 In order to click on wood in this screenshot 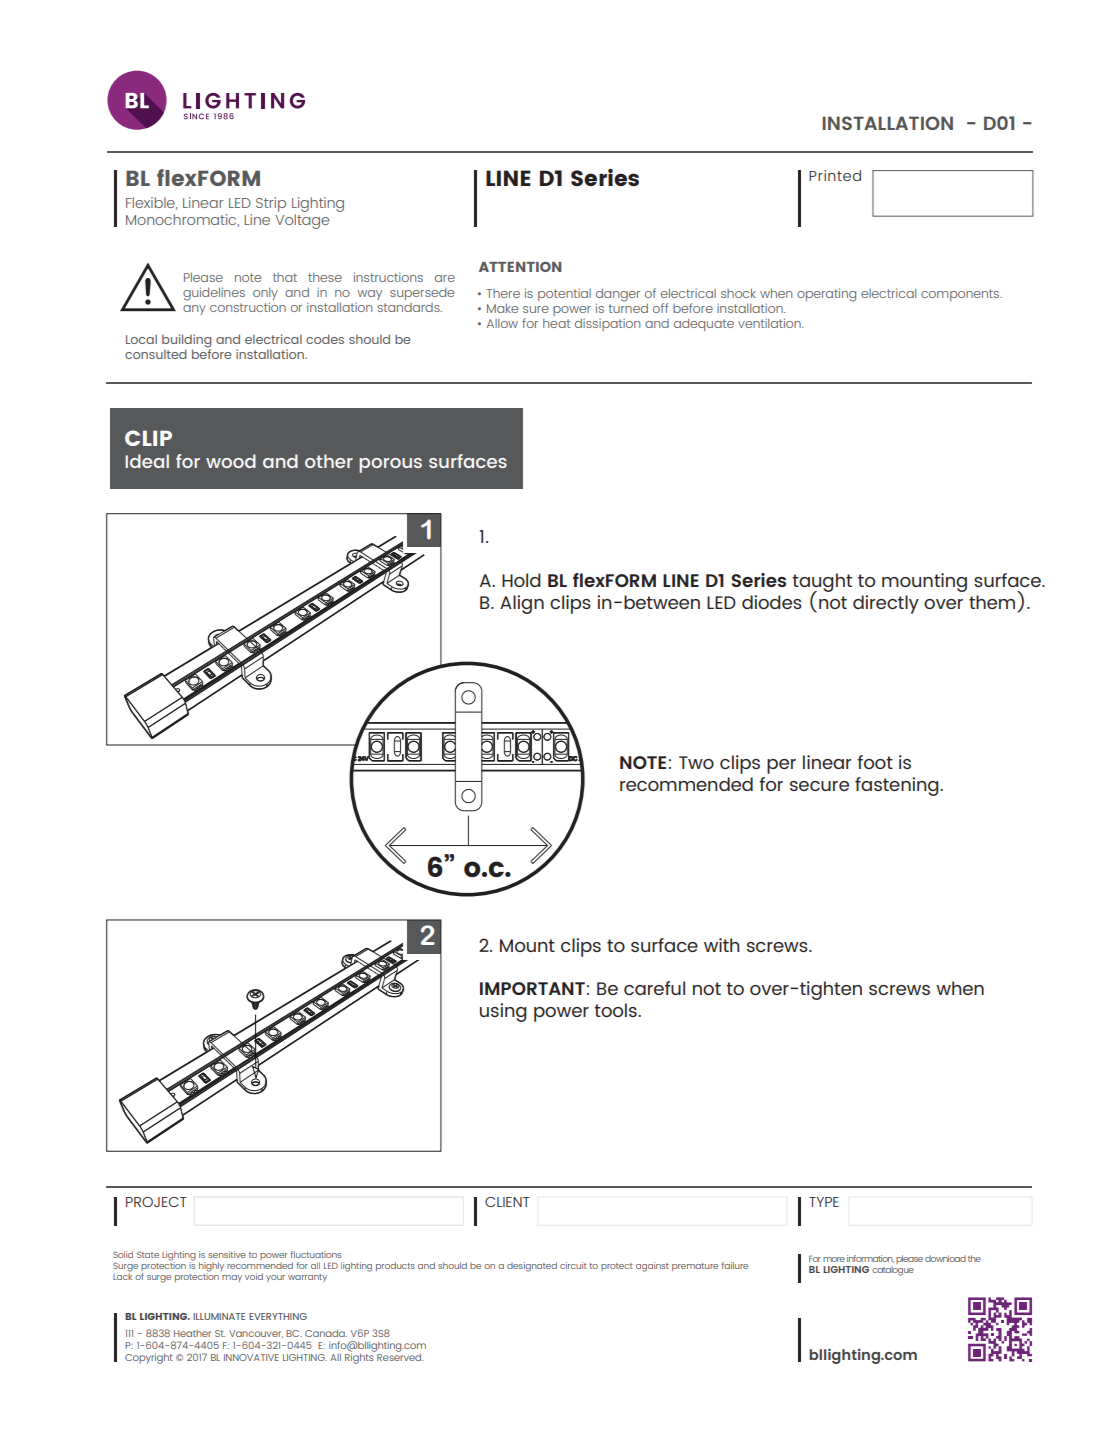, I will do `click(231, 461)`.
